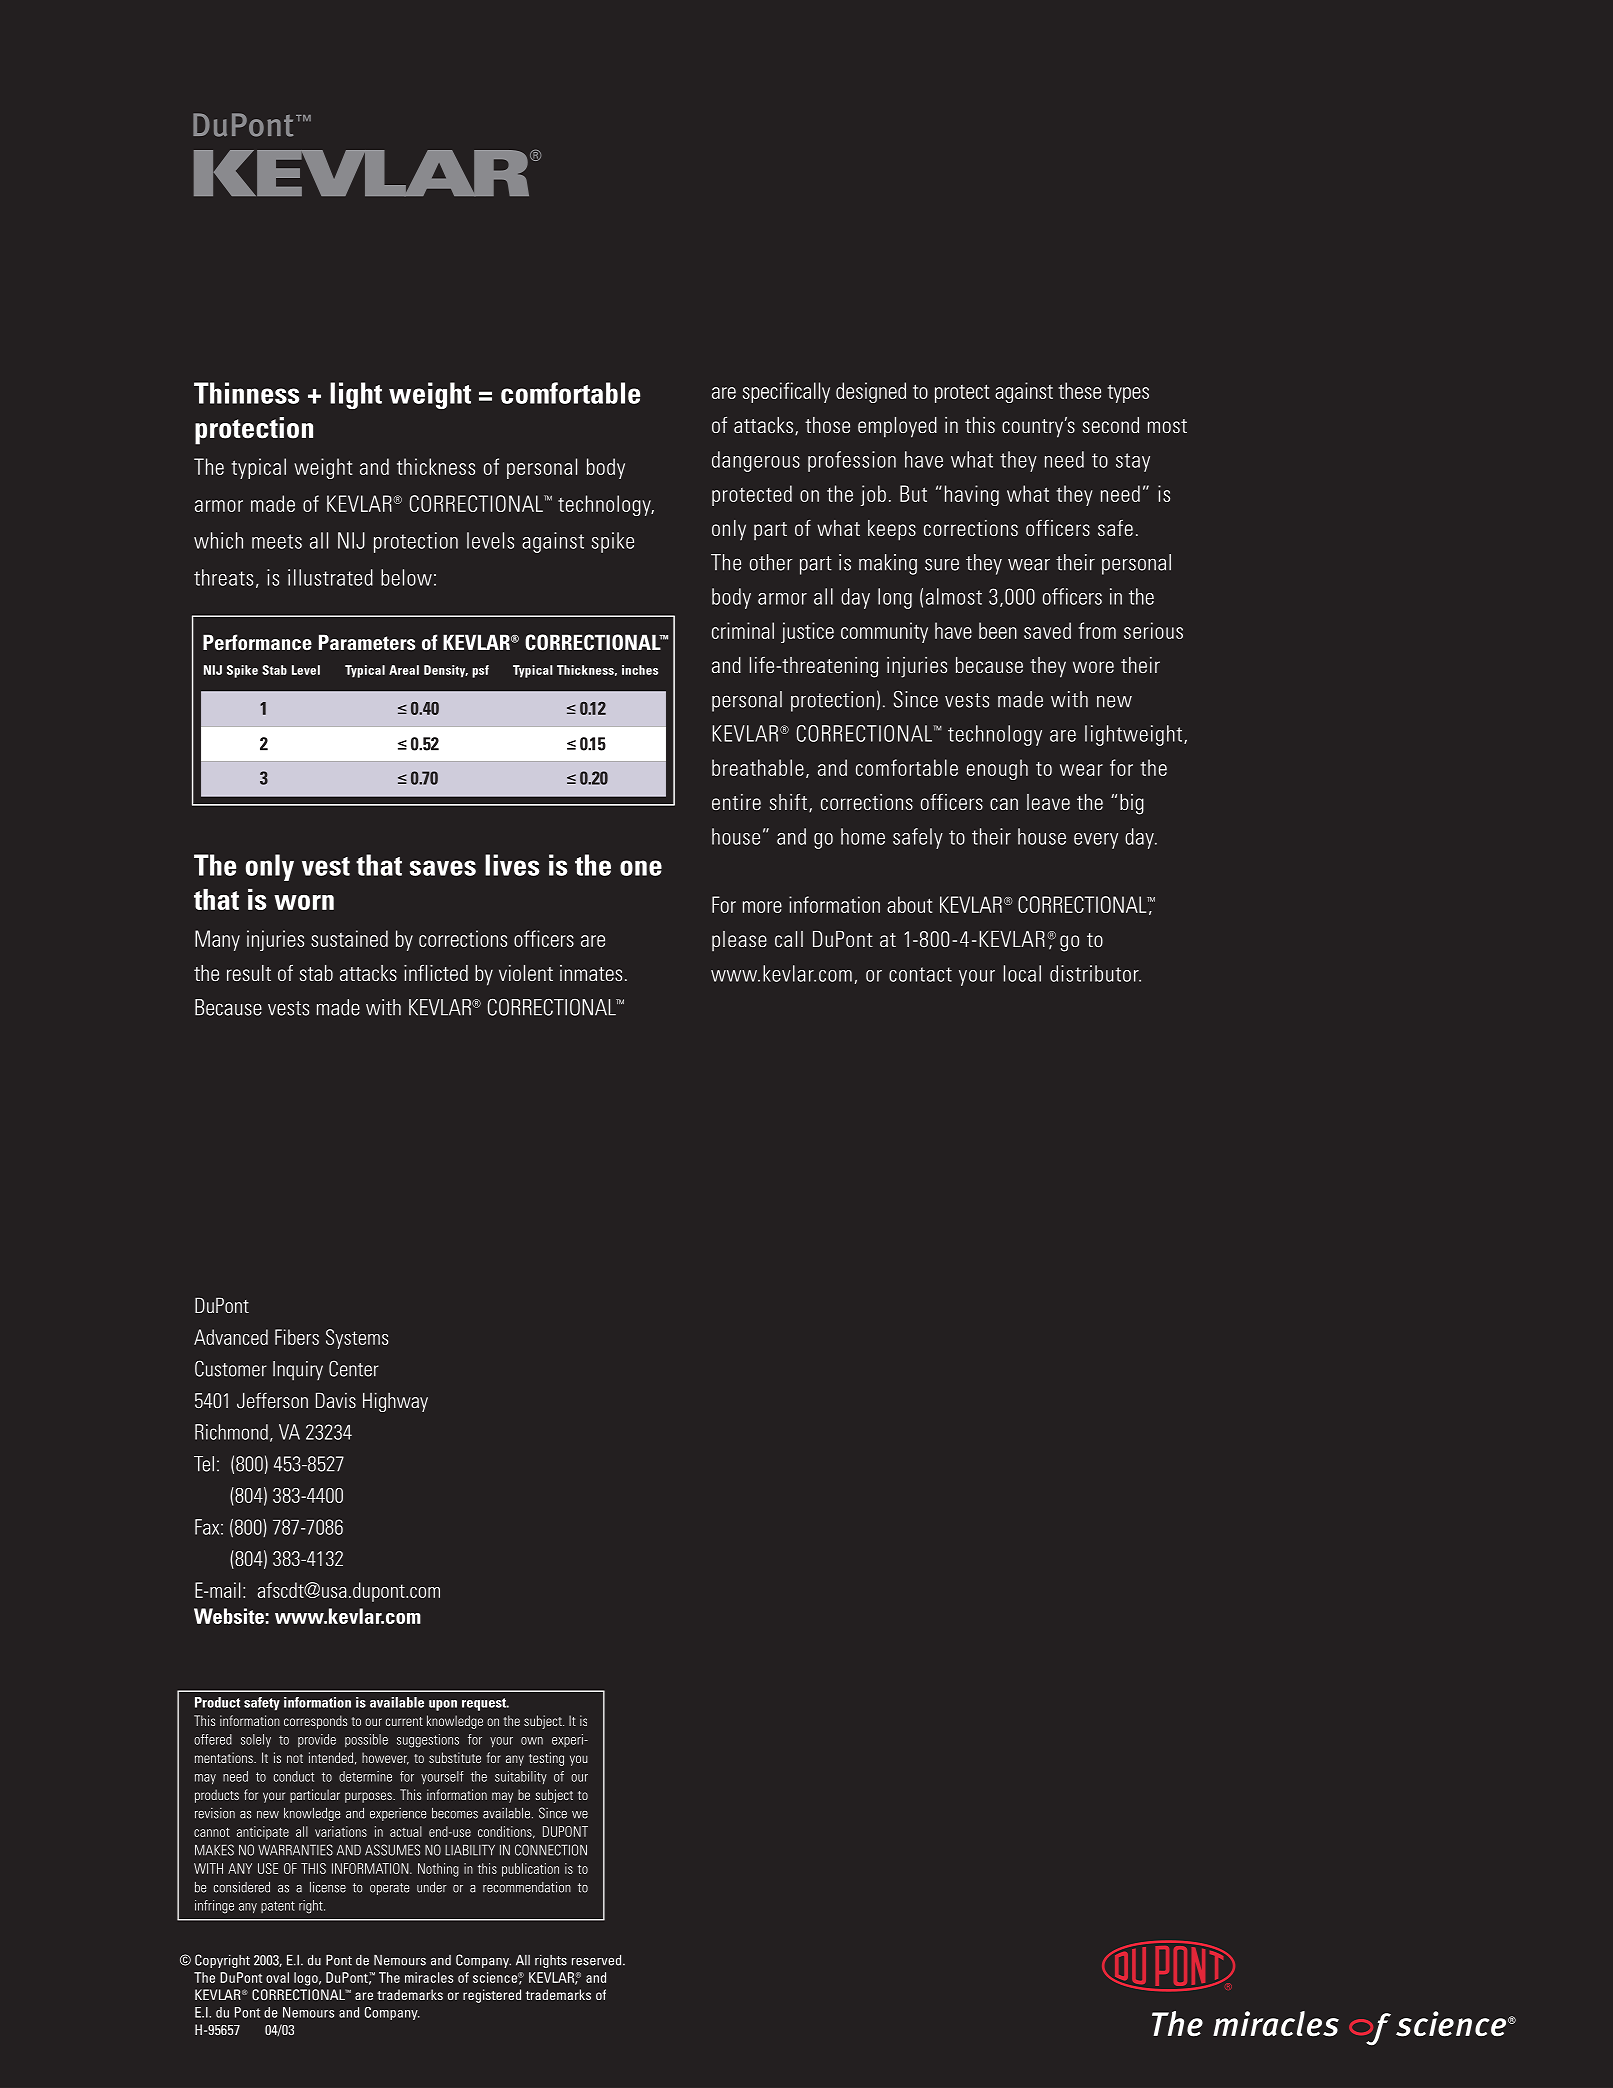 The width and height of the screenshot is (1613, 2088). Describe the element at coordinates (204, 1464) in the screenshot. I see `Tel` at that location.
